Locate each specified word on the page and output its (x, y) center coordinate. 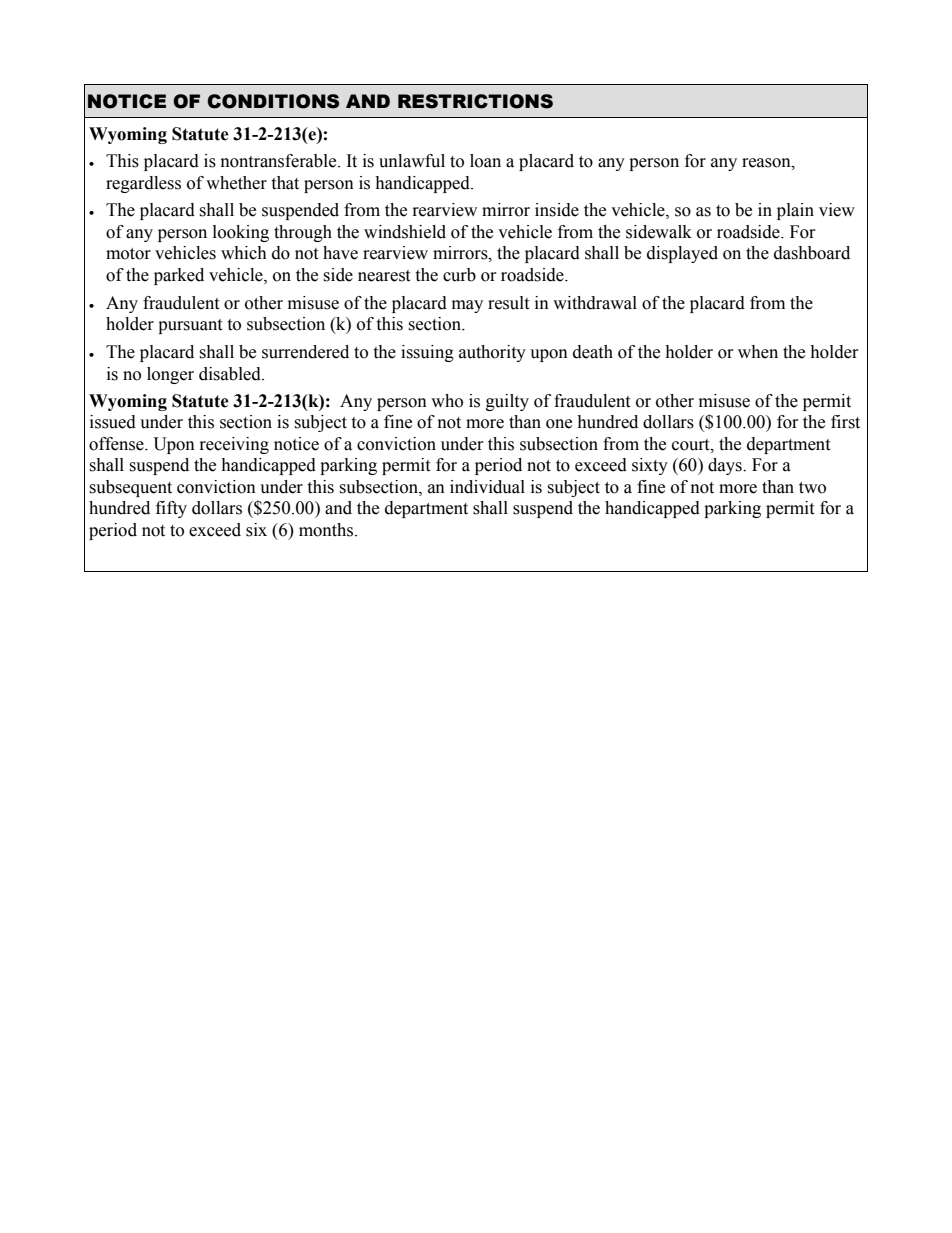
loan (485, 161)
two (812, 488)
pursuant (190, 326)
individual (487, 487)
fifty (171, 509)
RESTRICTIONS (475, 101)
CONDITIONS (273, 101)
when (758, 352)
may (467, 306)
